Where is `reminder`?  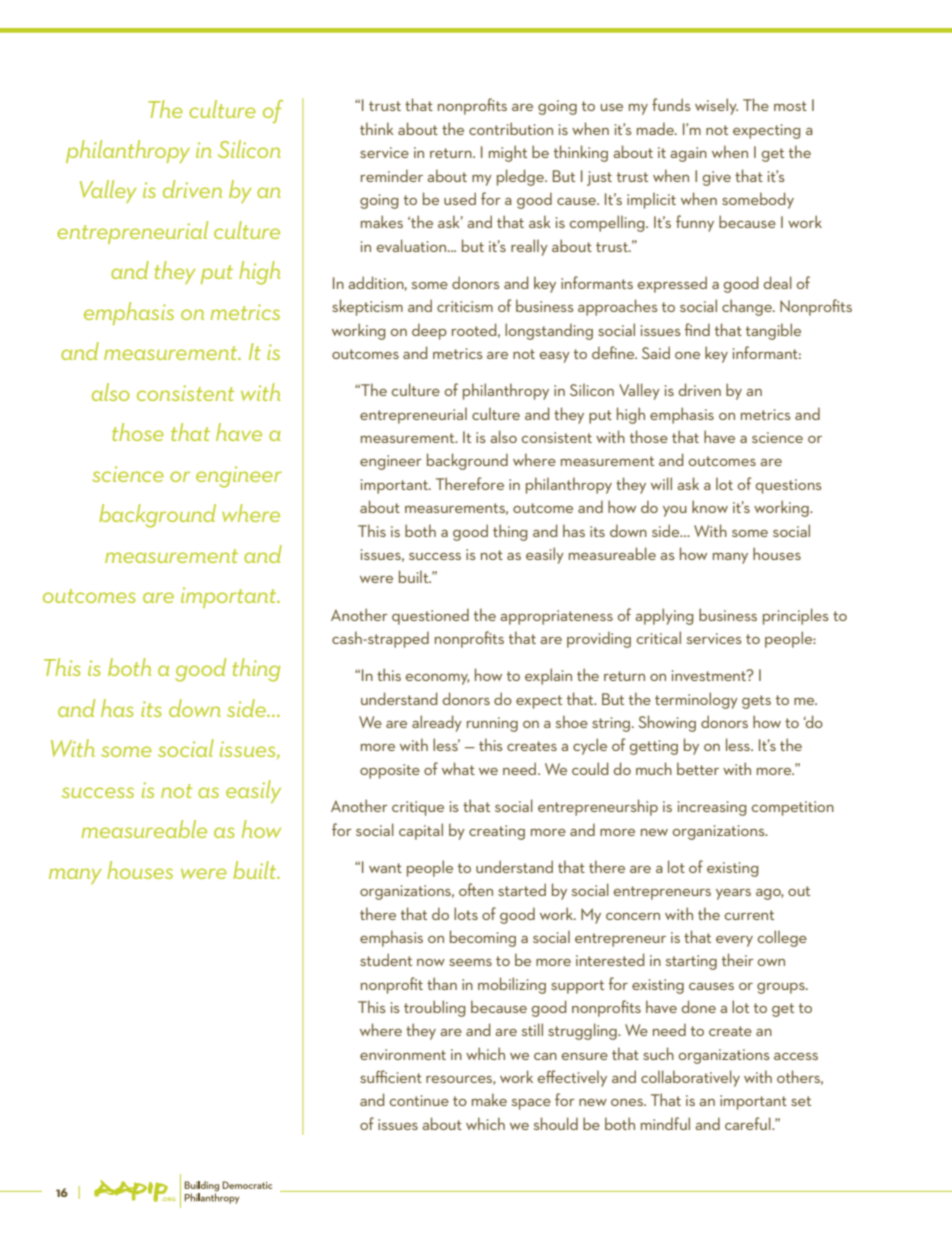
reminder is located at coordinates (392, 175).
